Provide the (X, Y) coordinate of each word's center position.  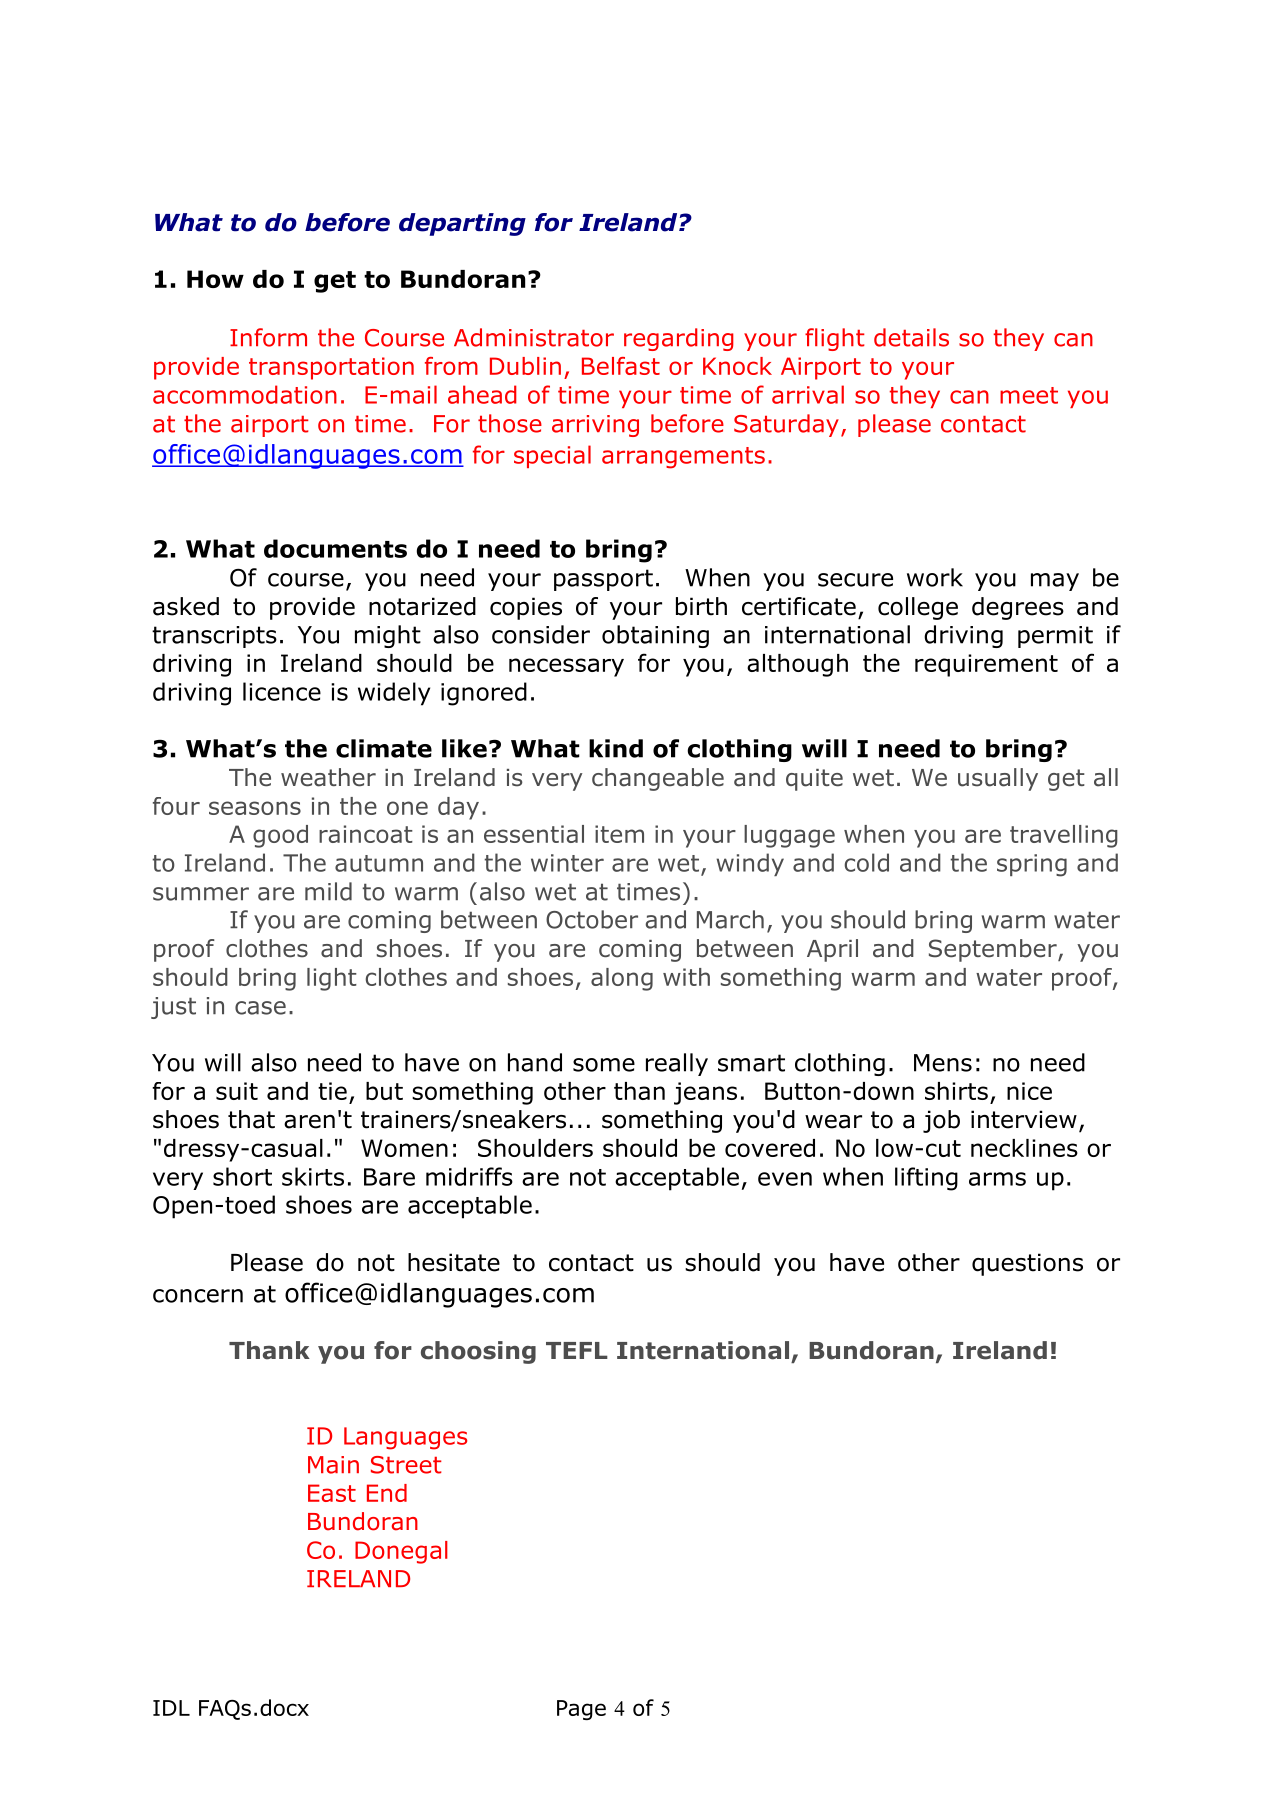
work (935, 577)
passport (603, 580)
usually (998, 779)
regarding (679, 339)
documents (335, 548)
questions (1027, 1264)
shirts (956, 1091)
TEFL (577, 1350)
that (251, 1119)
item (619, 834)
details (911, 337)
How (215, 279)
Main (333, 1465)
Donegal (401, 1552)
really (677, 1064)
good (280, 836)
